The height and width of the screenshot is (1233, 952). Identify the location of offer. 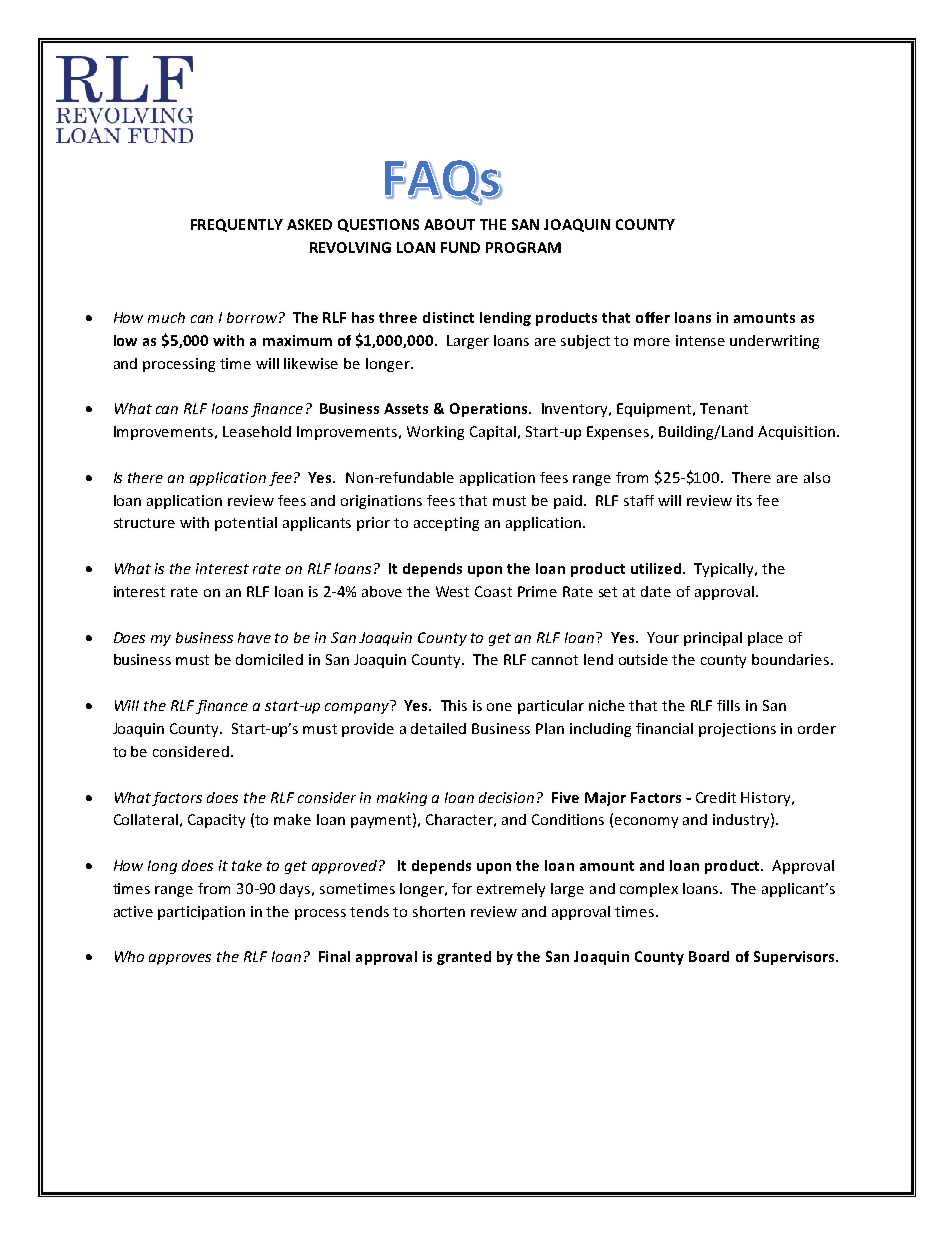
(653, 317).
